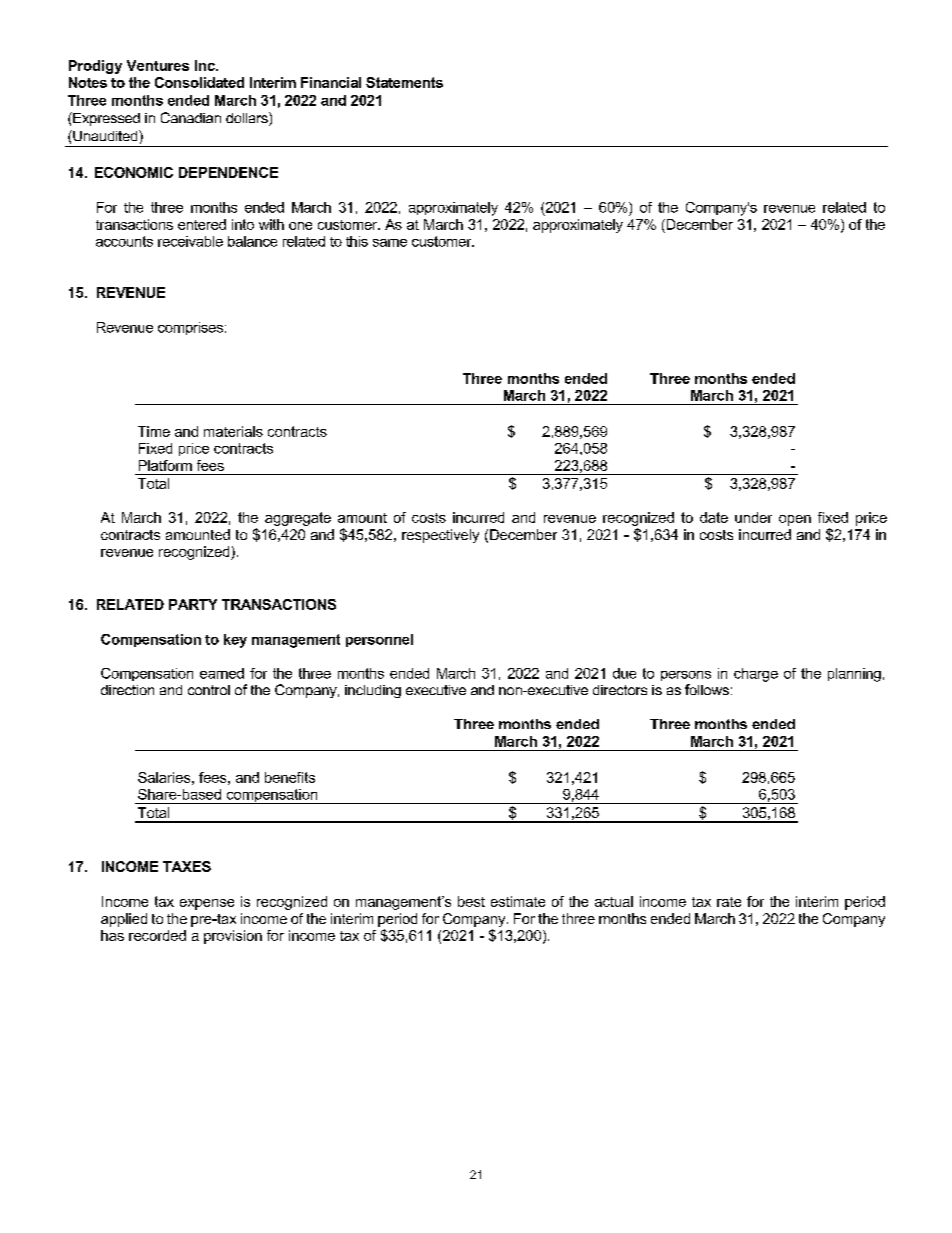 The image size is (952, 1233). I want to click on under, so click(753, 517).
